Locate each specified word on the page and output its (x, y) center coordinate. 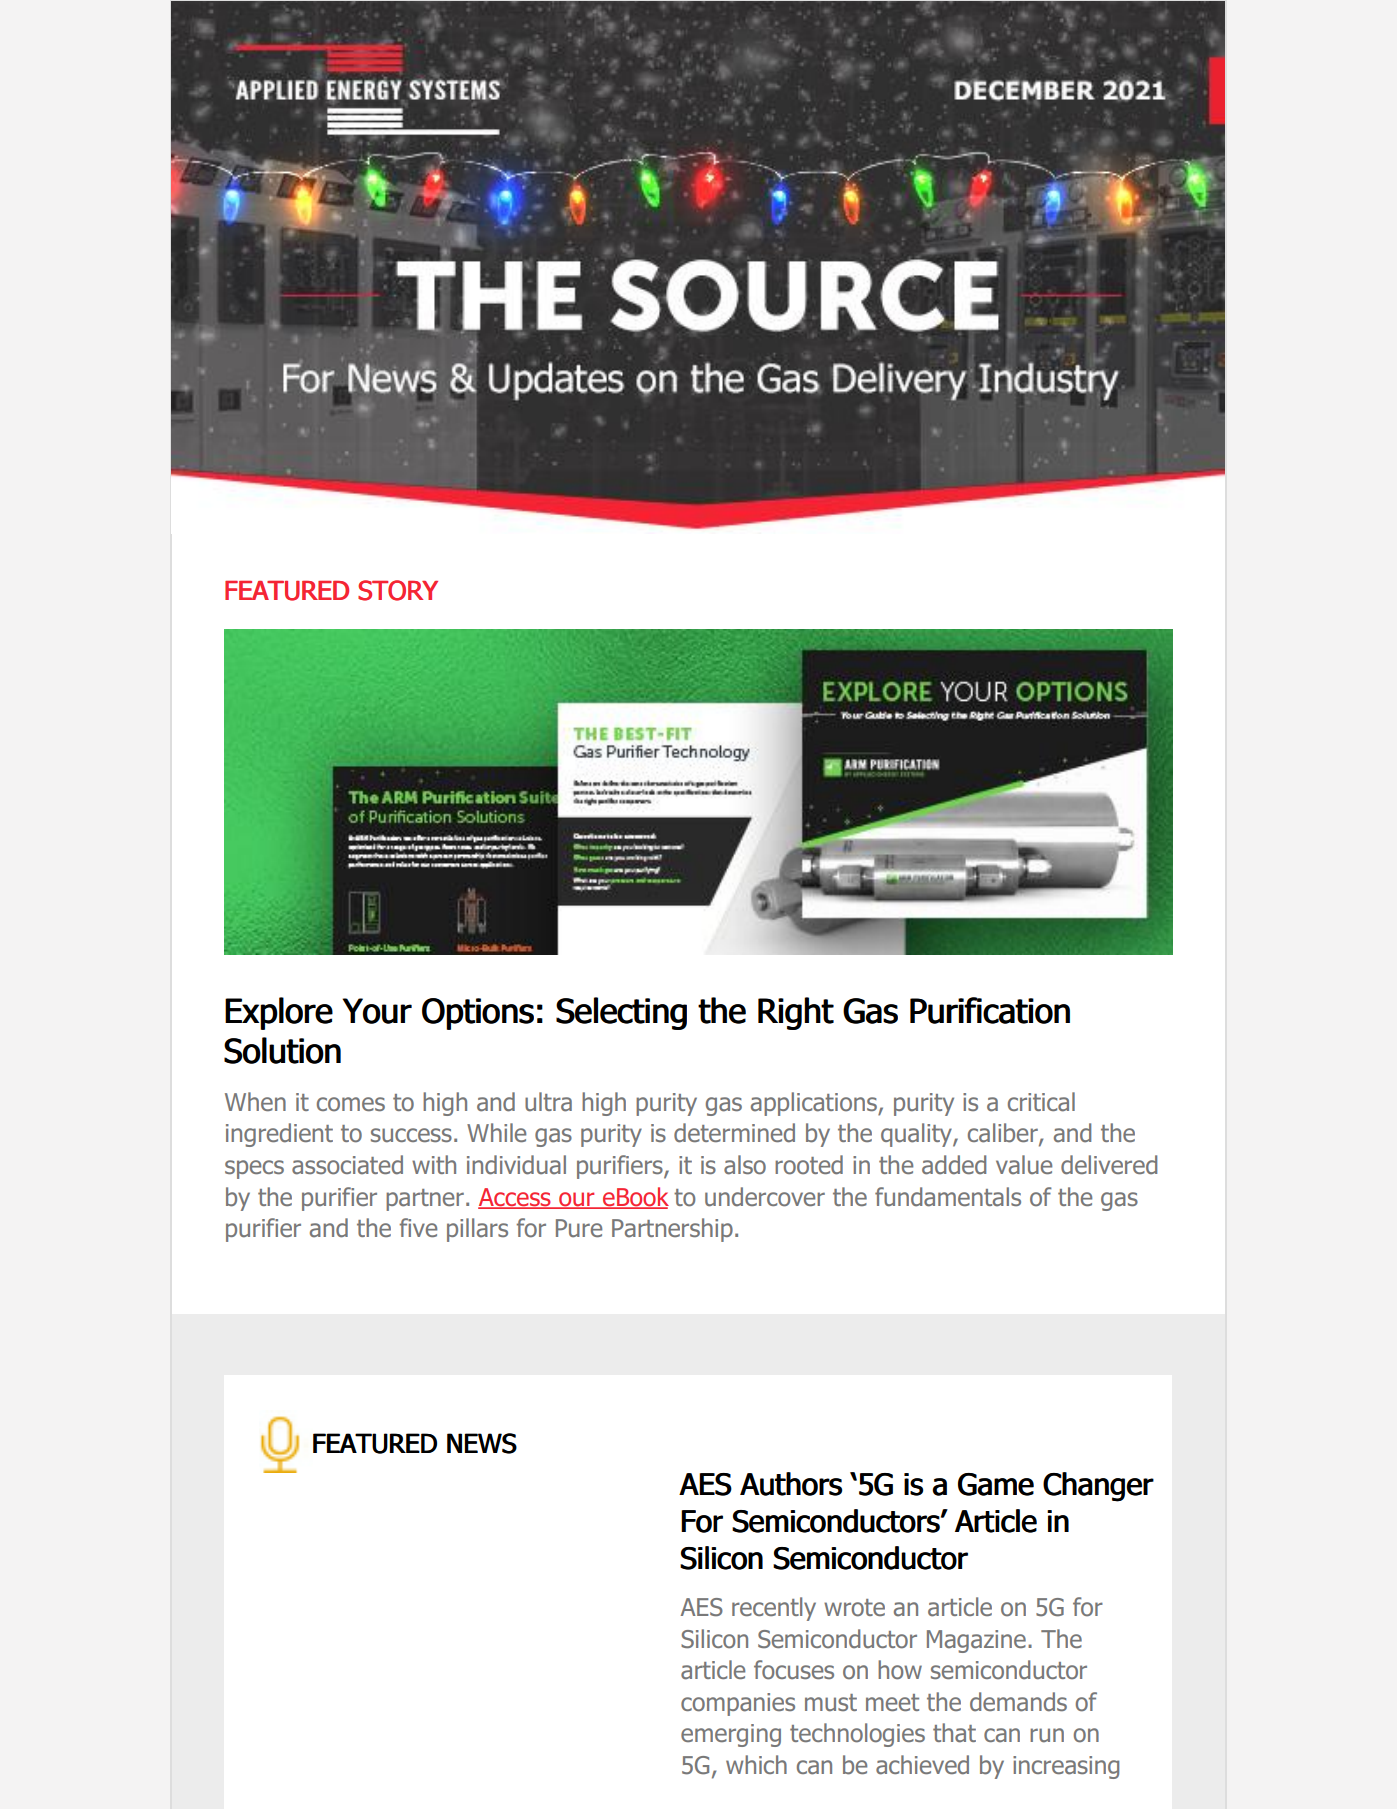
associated (347, 1165)
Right (796, 1013)
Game (996, 1484)
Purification (990, 1010)
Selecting (621, 1013)
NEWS (482, 1443)
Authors (791, 1484)
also (745, 1165)
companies (738, 1704)
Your (377, 1011)
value (1024, 1165)
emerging (731, 1735)
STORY (398, 590)
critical (1041, 1102)
